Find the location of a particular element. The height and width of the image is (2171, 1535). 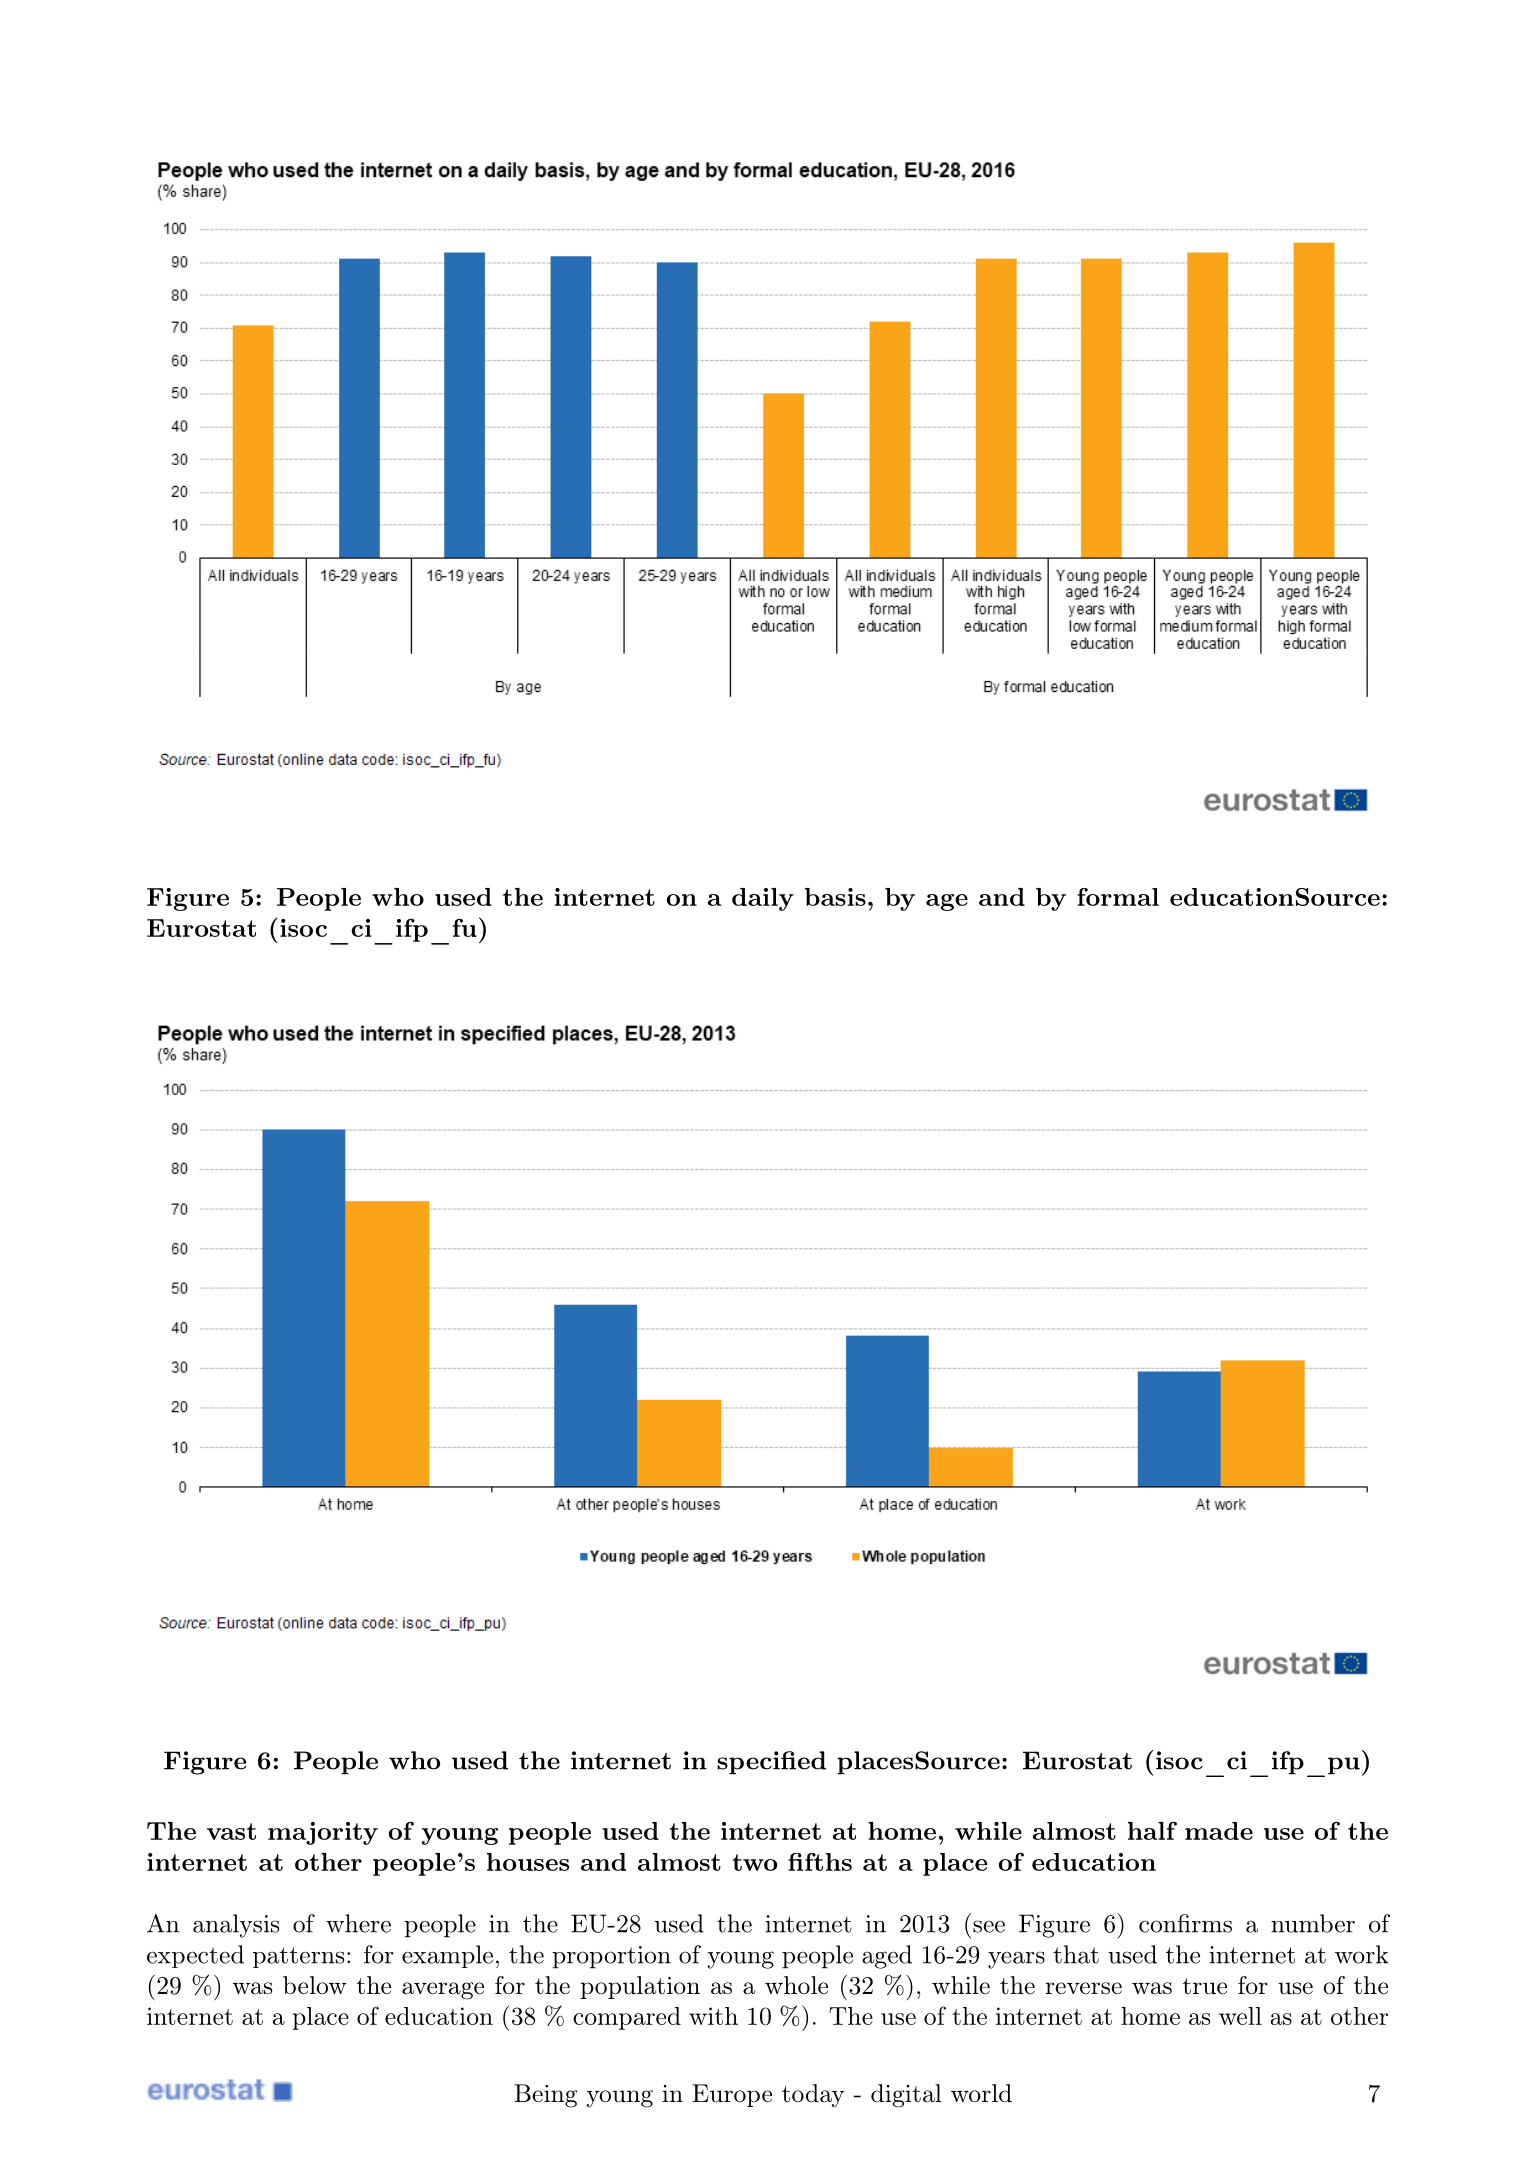

half is located at coordinates (1152, 1830).
